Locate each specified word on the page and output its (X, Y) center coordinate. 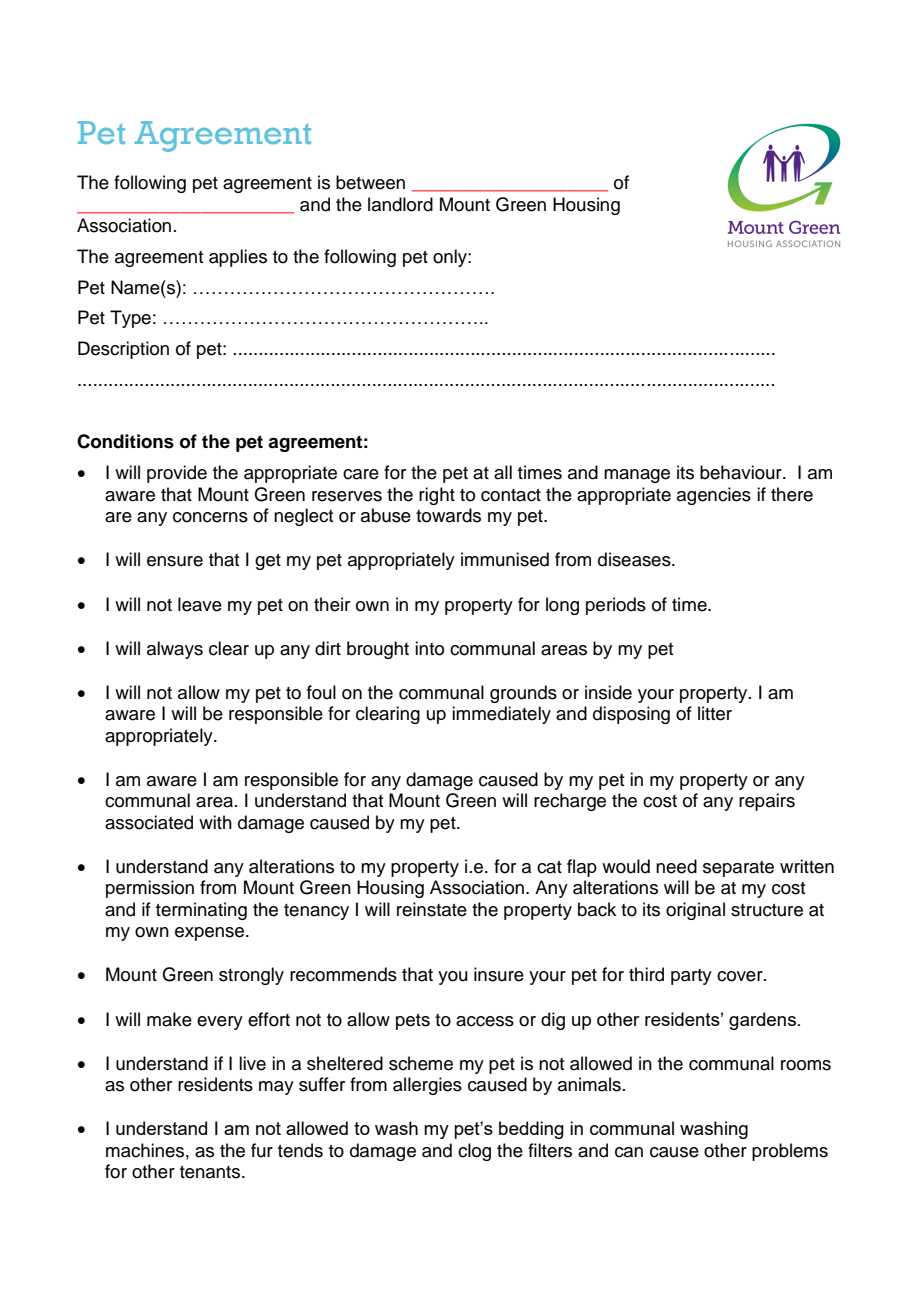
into (429, 648)
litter (715, 713)
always (175, 650)
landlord (400, 204)
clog (474, 1152)
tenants (211, 1172)
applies (238, 258)
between (370, 182)
